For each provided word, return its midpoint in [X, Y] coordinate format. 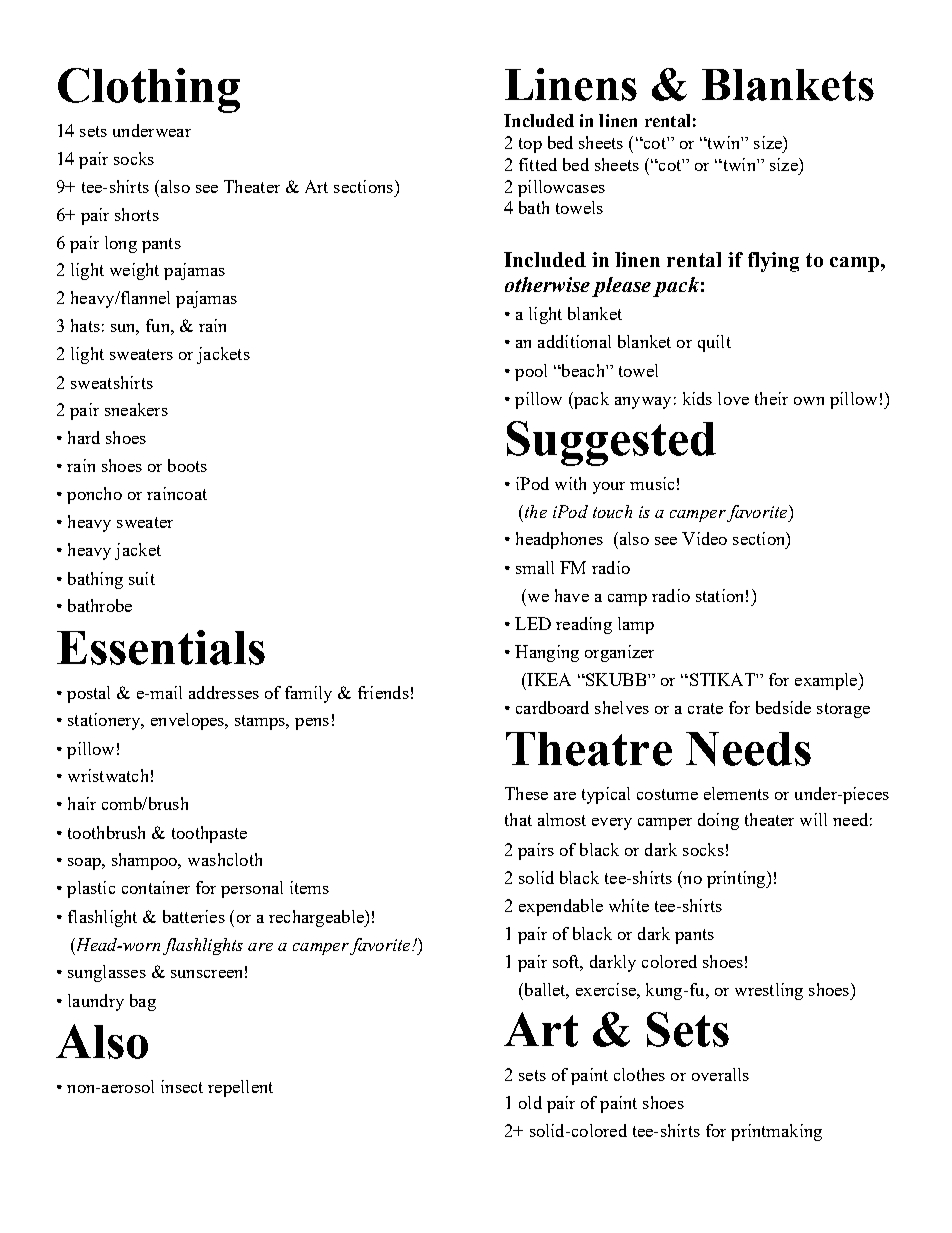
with [570, 483]
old [530, 1102]
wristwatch [108, 775]
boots [187, 465]
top [530, 145]
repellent [240, 1088]
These [526, 793]
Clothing [149, 90]
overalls [720, 1074]
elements [736, 793]
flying [773, 262]
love [733, 398]
